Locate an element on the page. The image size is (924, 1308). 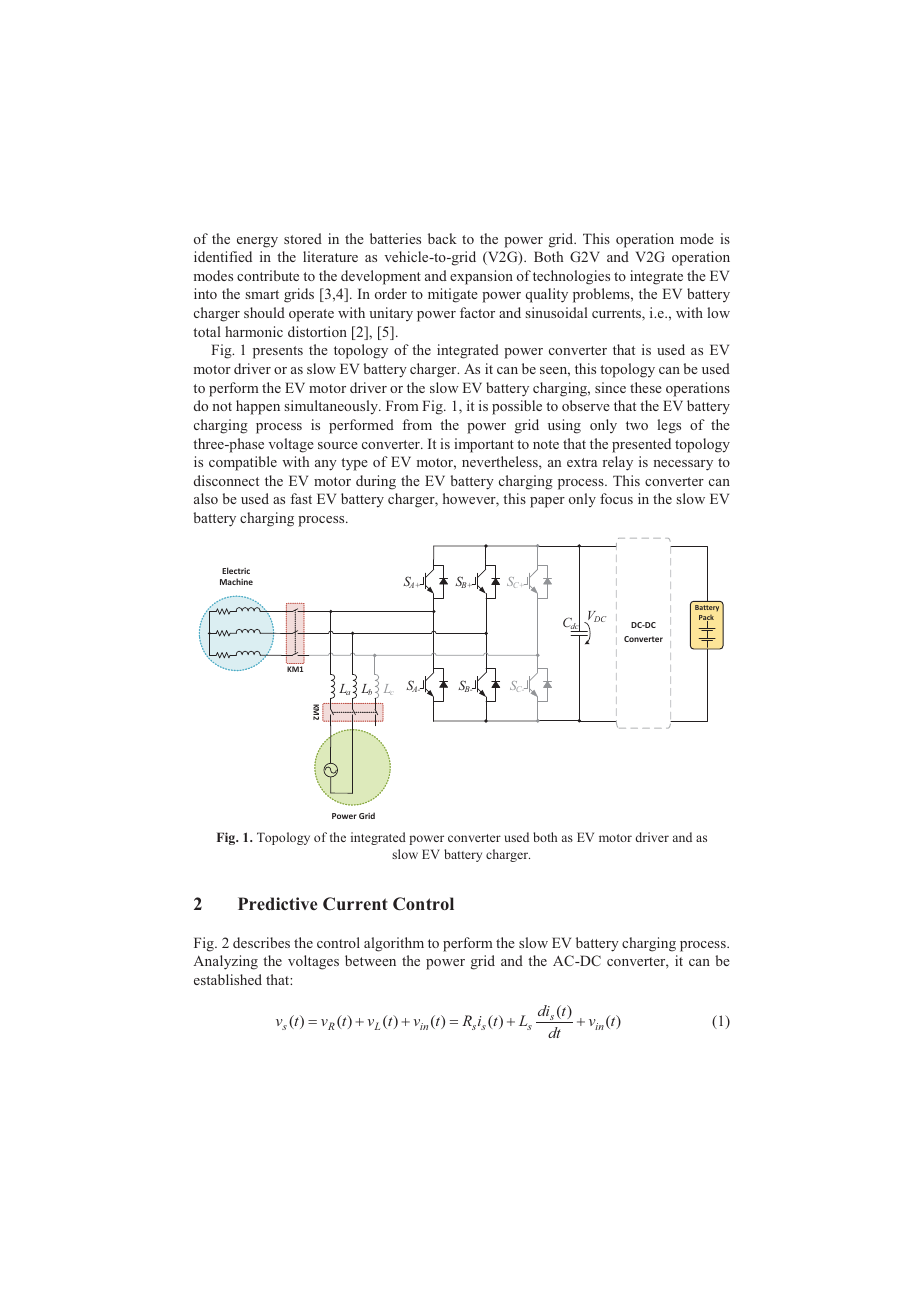
Pack is located at coordinates (706, 619).
